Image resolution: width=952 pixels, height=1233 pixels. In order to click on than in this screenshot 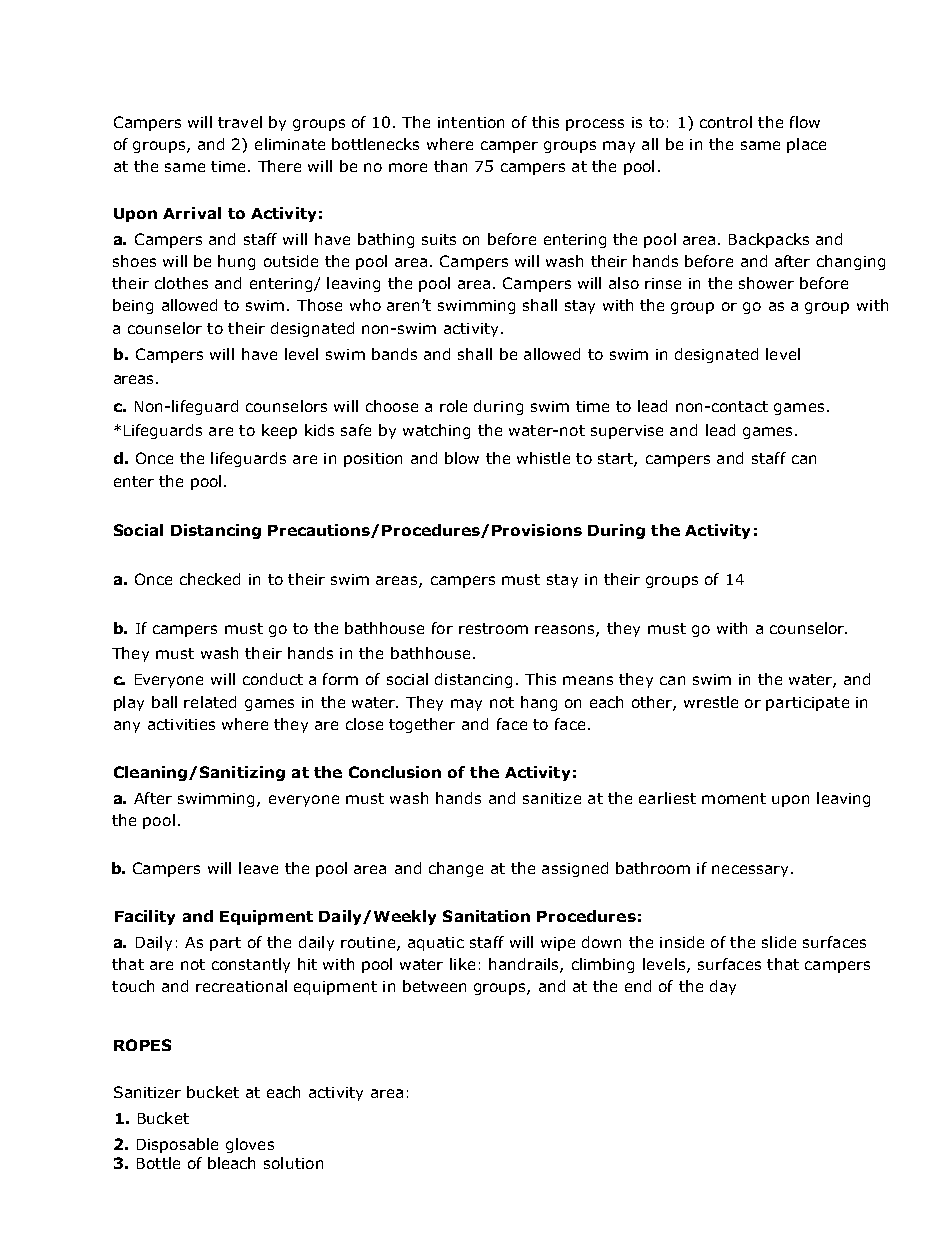, I will do `click(450, 166)`.
